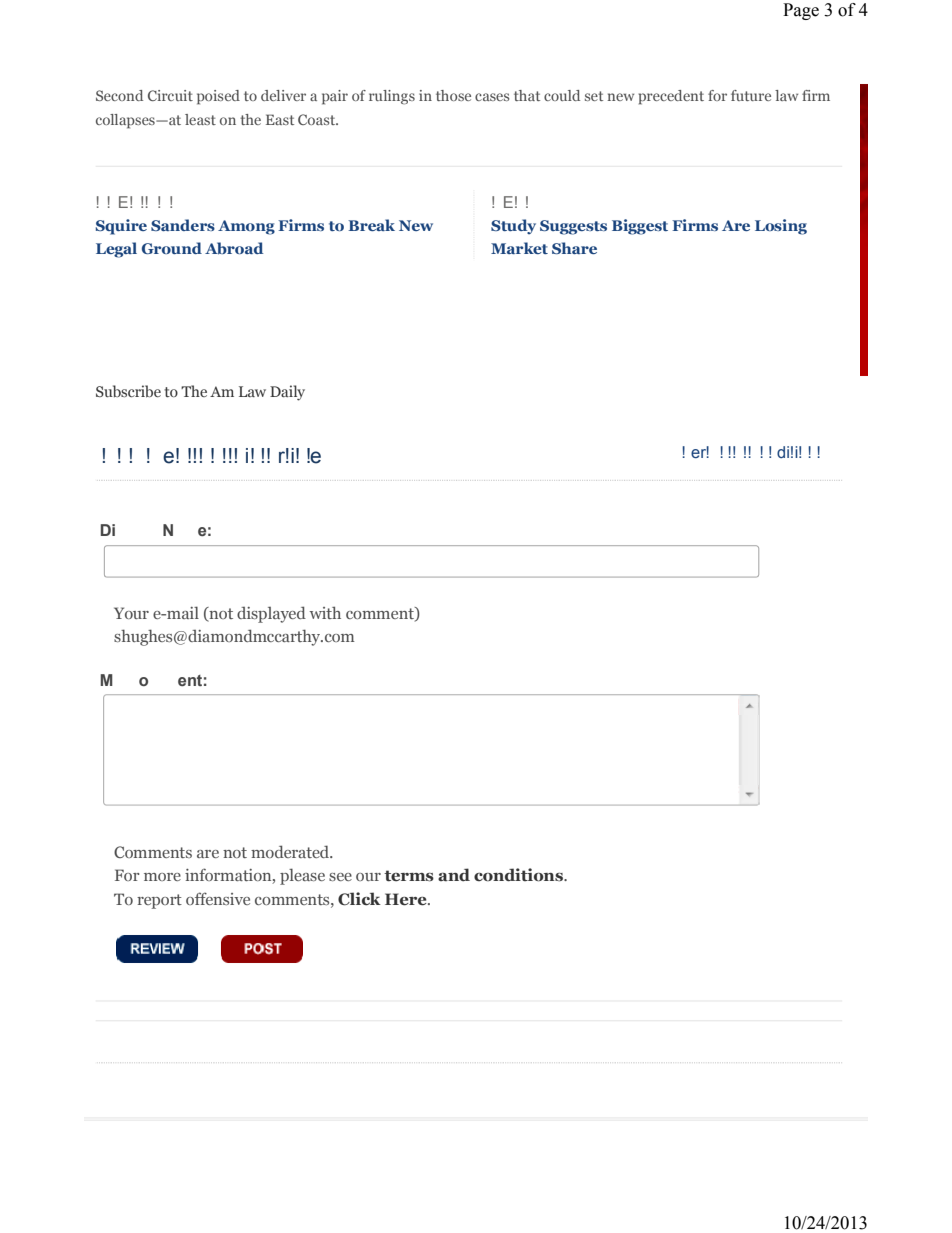 Image resolution: width=952 pixels, height=1233 pixels. I want to click on more, so click(162, 877).
